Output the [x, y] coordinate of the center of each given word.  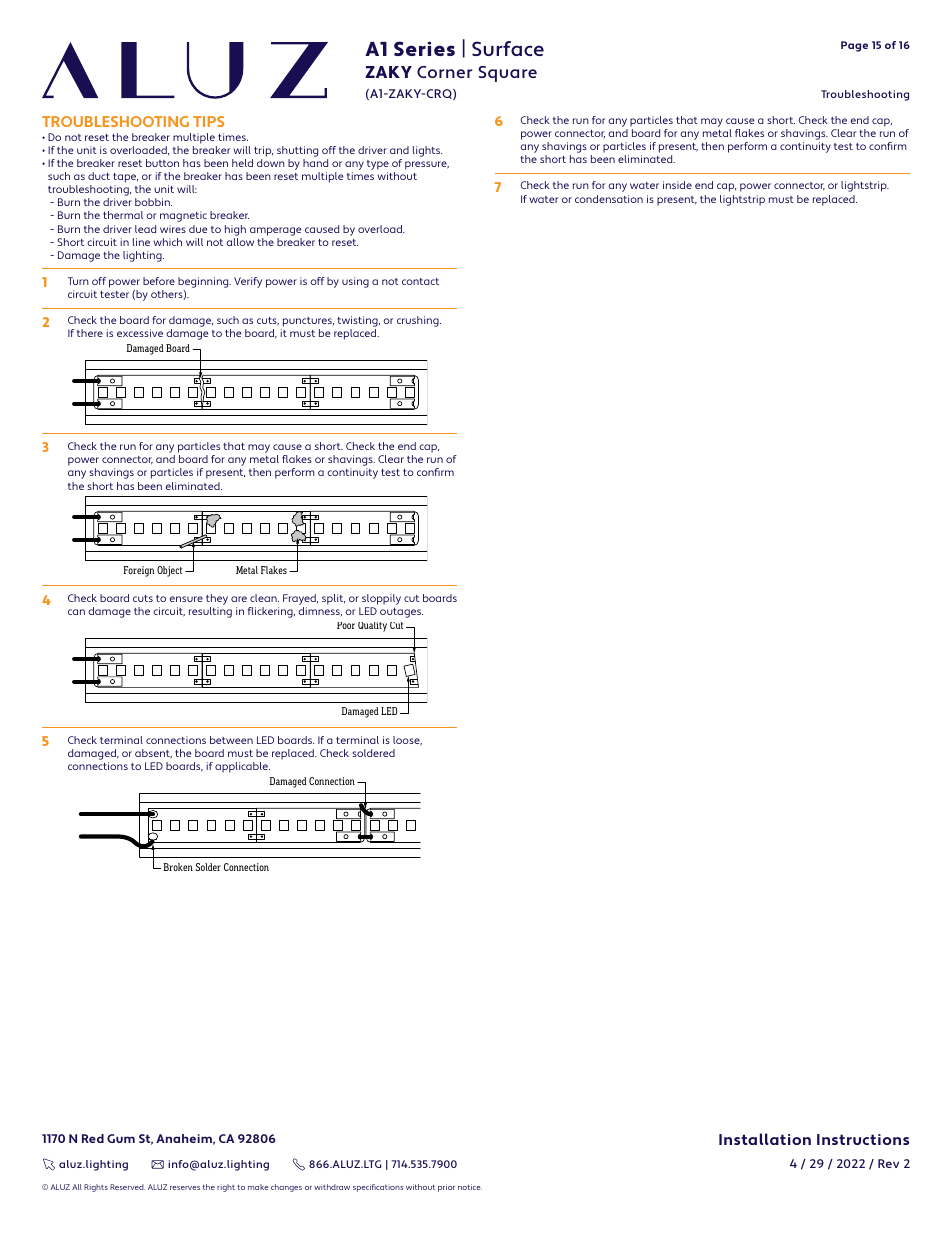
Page [854, 46]
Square [507, 74]
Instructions [863, 1139]
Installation [765, 1139]
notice [470, 1187]
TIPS [208, 121]
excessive [140, 333]
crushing [419, 321]
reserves [185, 1188]
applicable [242, 767]
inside [677, 185]
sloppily [381, 601]
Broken [178, 867]
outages [401, 613]
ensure [186, 599]
